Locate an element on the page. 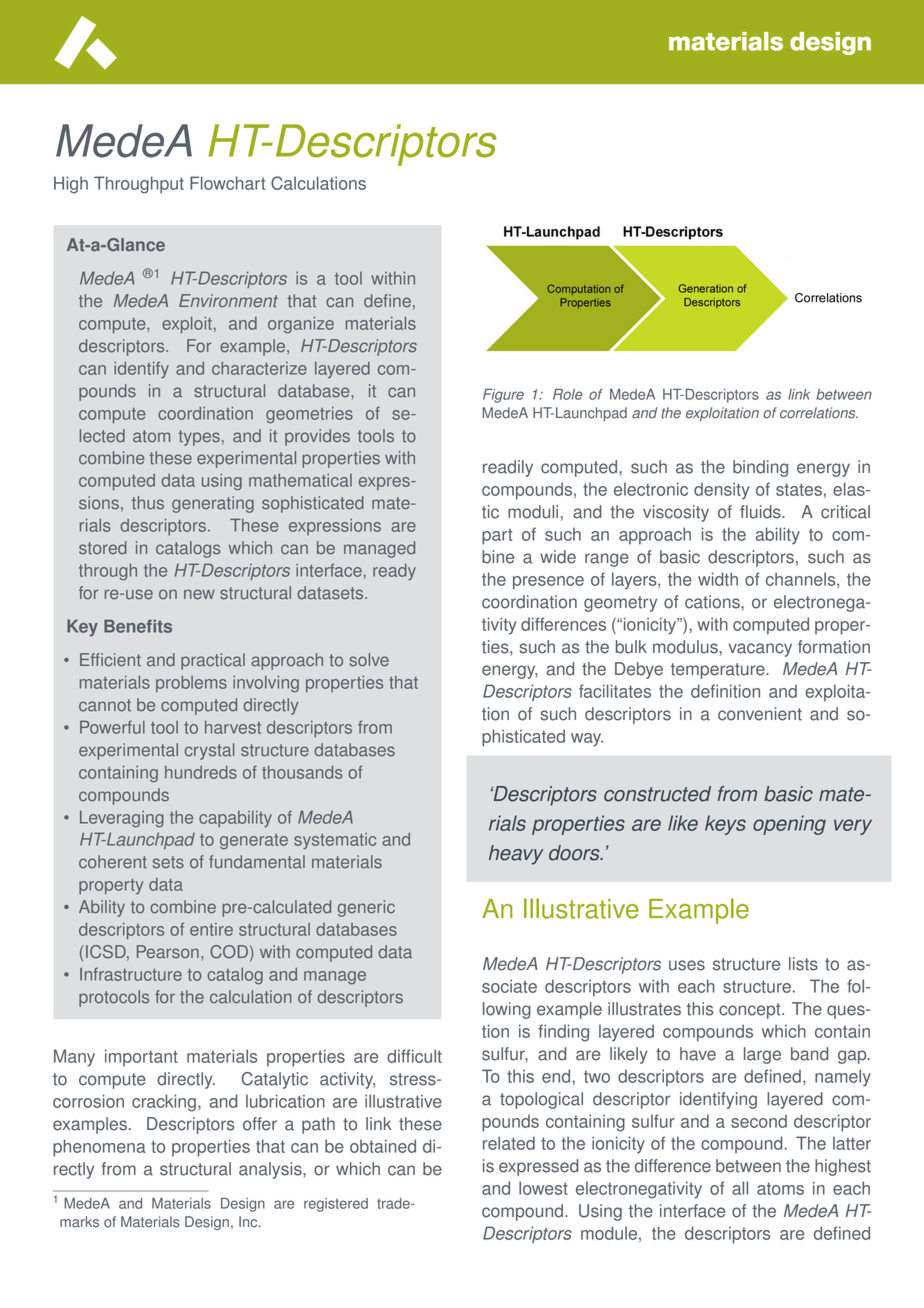 This image has width=924, height=1308. part is located at coordinates (497, 537).
